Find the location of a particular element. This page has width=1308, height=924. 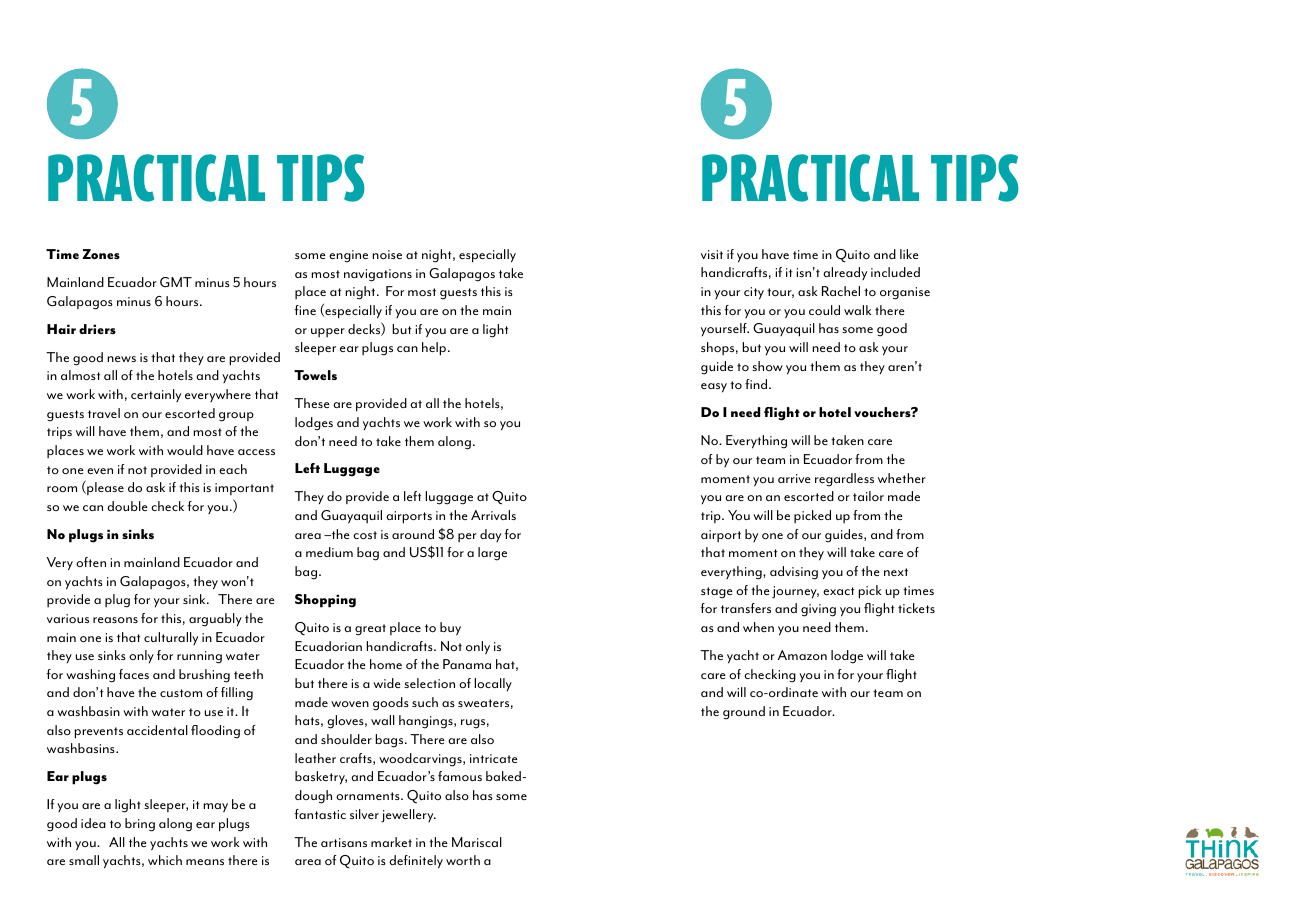

GMT is located at coordinates (176, 282).
